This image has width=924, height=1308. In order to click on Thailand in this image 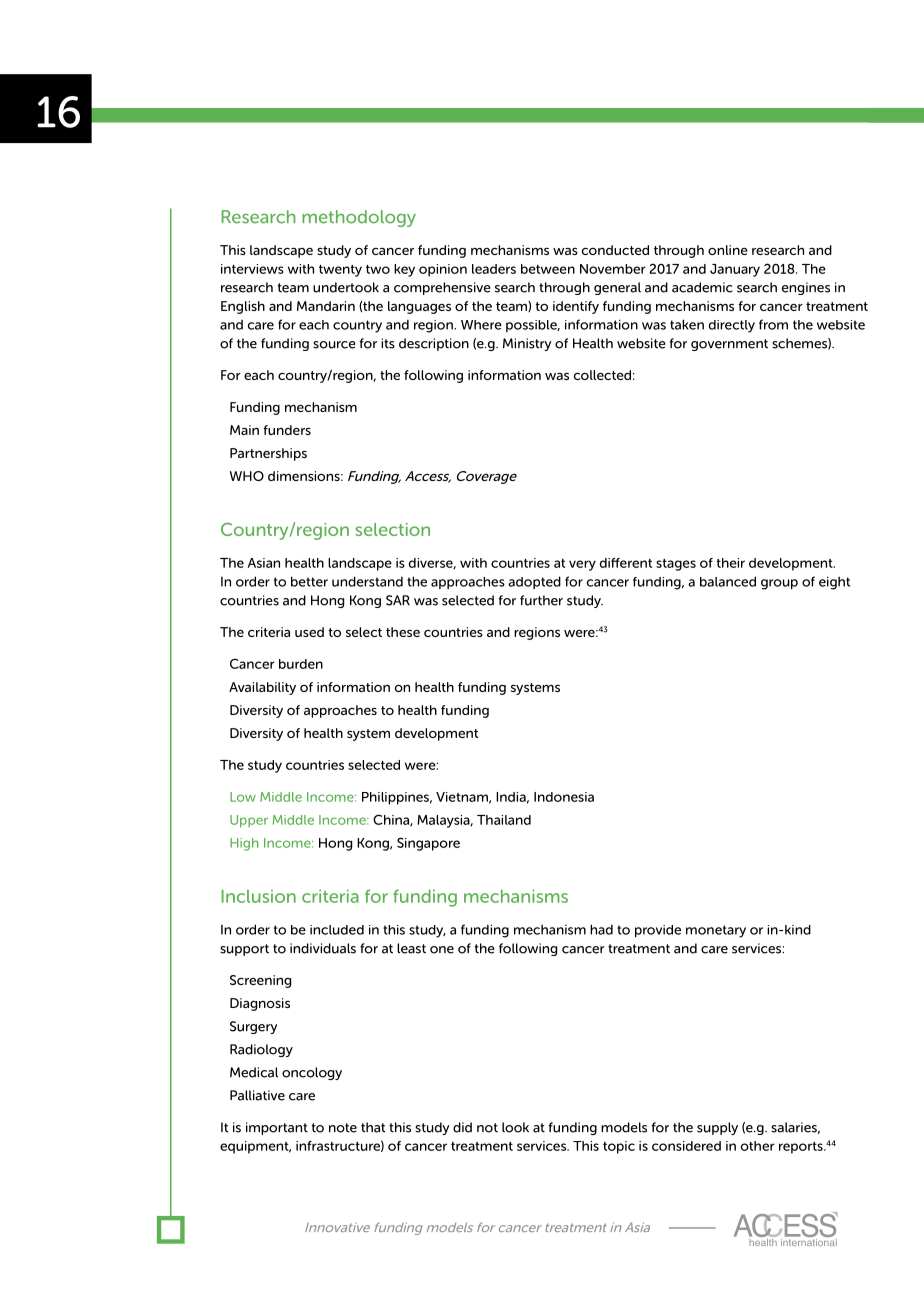, I will do `click(504, 820)`.
